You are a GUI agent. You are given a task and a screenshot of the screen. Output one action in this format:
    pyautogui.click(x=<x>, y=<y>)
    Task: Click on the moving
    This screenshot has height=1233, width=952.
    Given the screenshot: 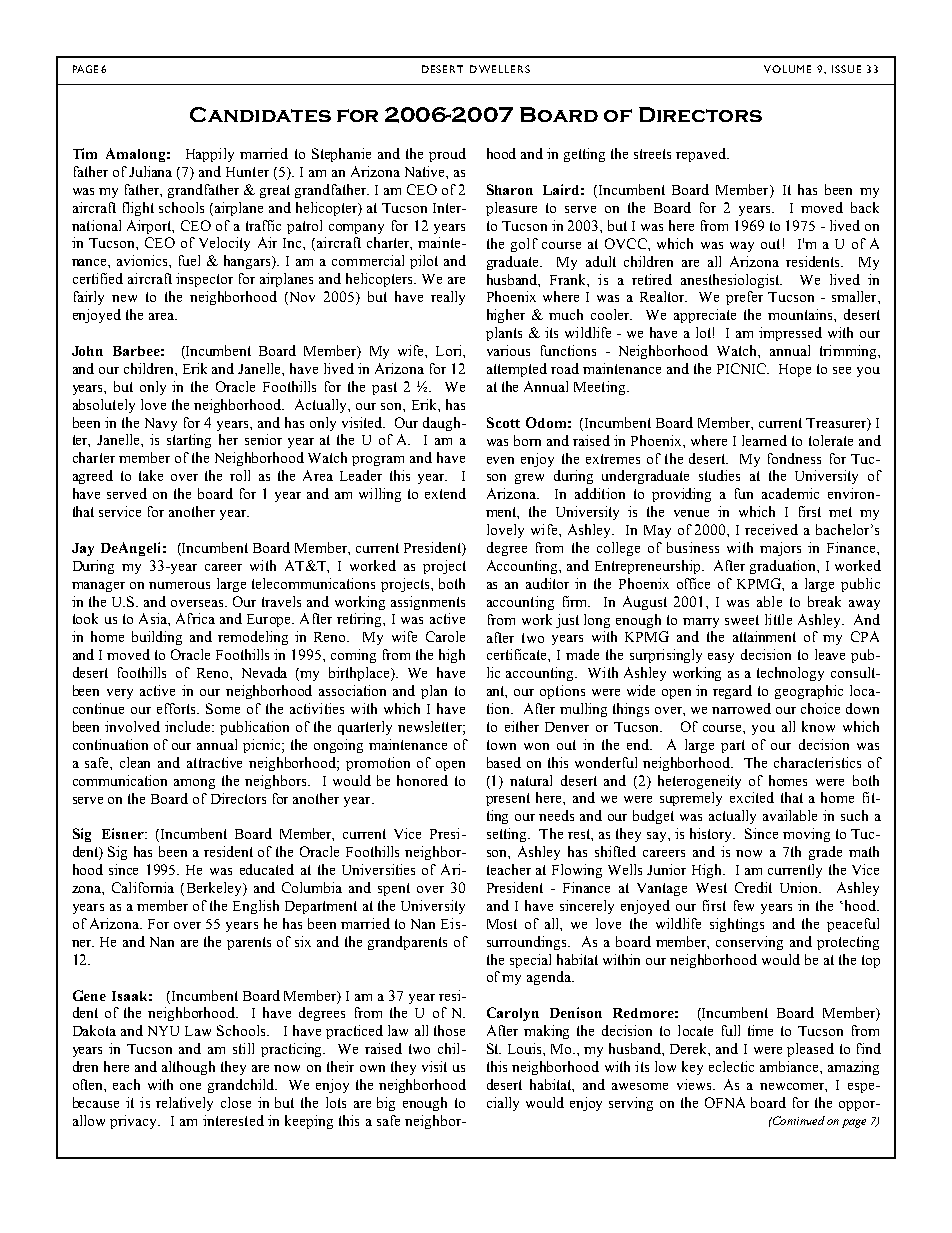 What is the action you would take?
    pyautogui.click(x=806, y=835)
